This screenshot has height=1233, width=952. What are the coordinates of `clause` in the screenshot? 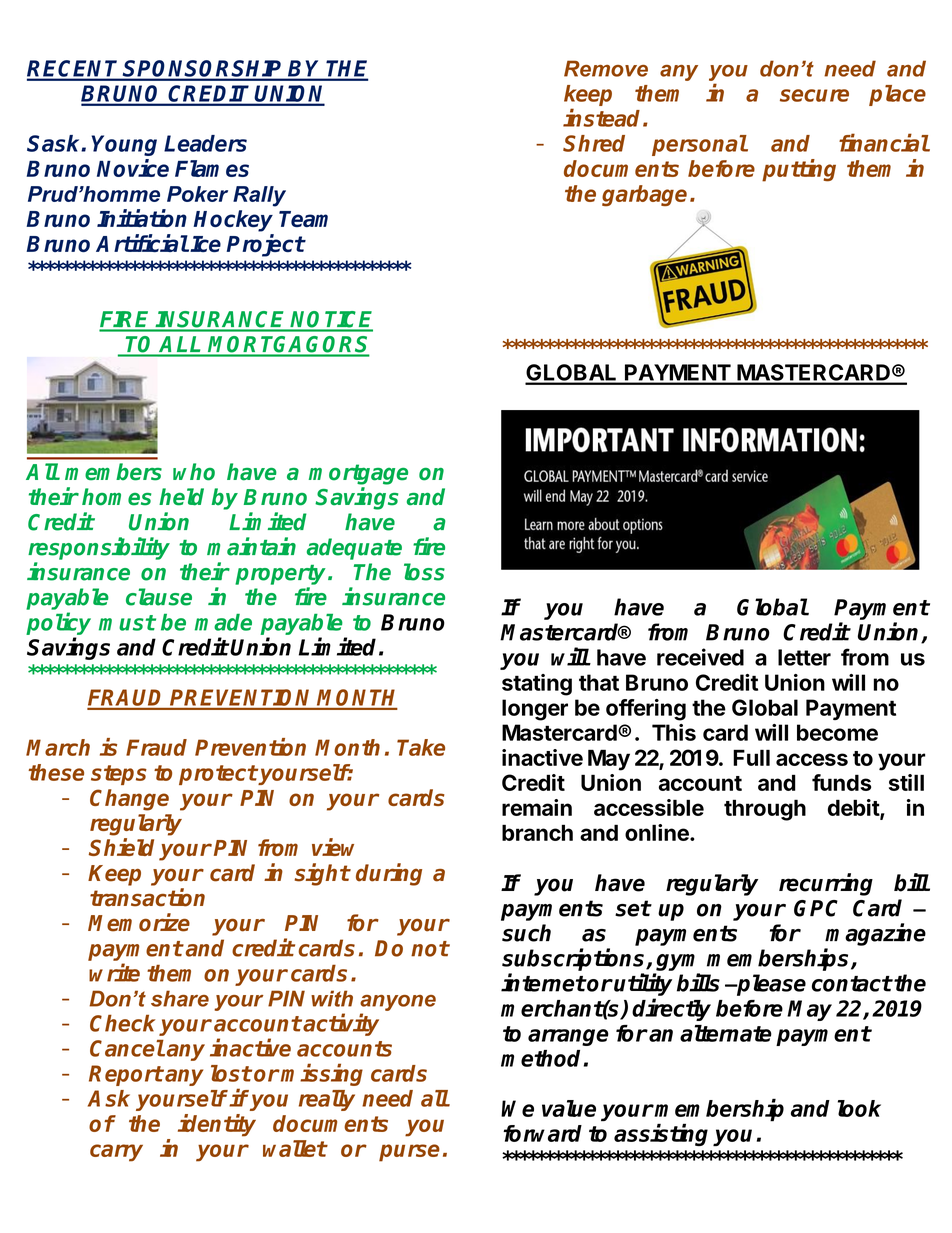 It's located at (159, 597).
